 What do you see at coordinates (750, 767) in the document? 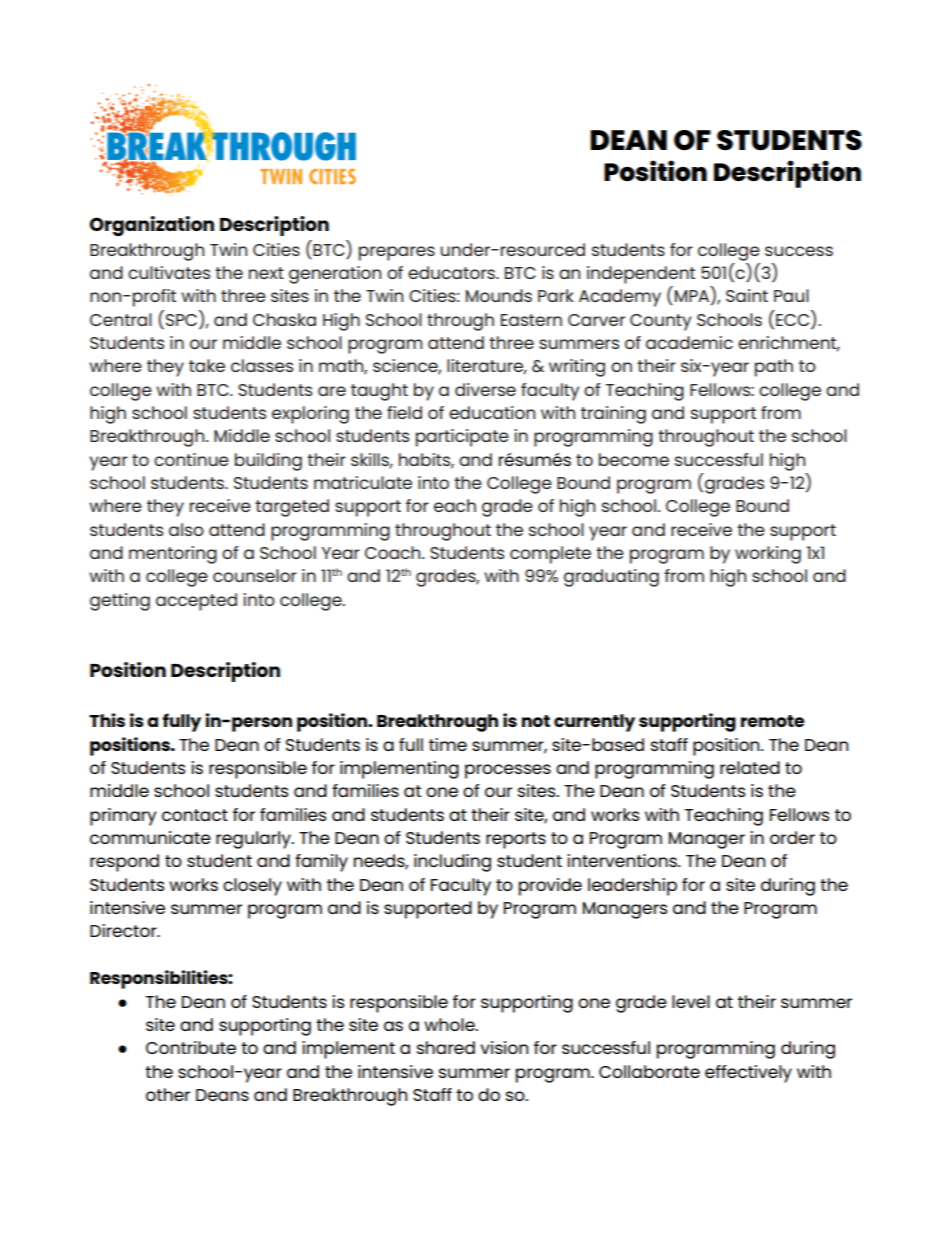
I see `related` at bounding box center [750, 767].
